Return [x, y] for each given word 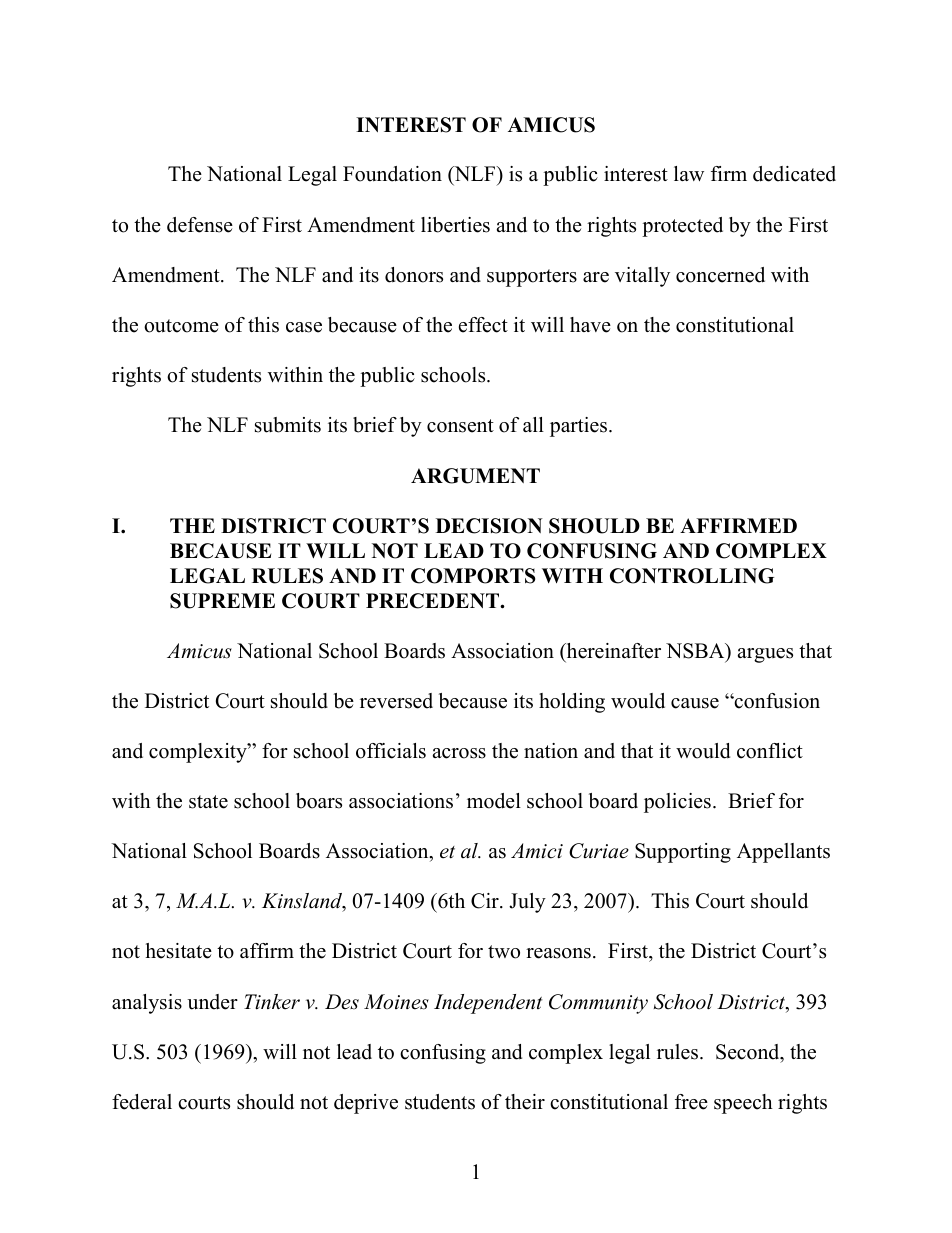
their [525, 1102]
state [208, 802]
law [689, 173]
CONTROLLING [692, 576]
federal [142, 1102]
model [494, 801]
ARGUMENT [475, 476]
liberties [455, 225]
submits [288, 425]
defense [200, 225]
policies [677, 803]
